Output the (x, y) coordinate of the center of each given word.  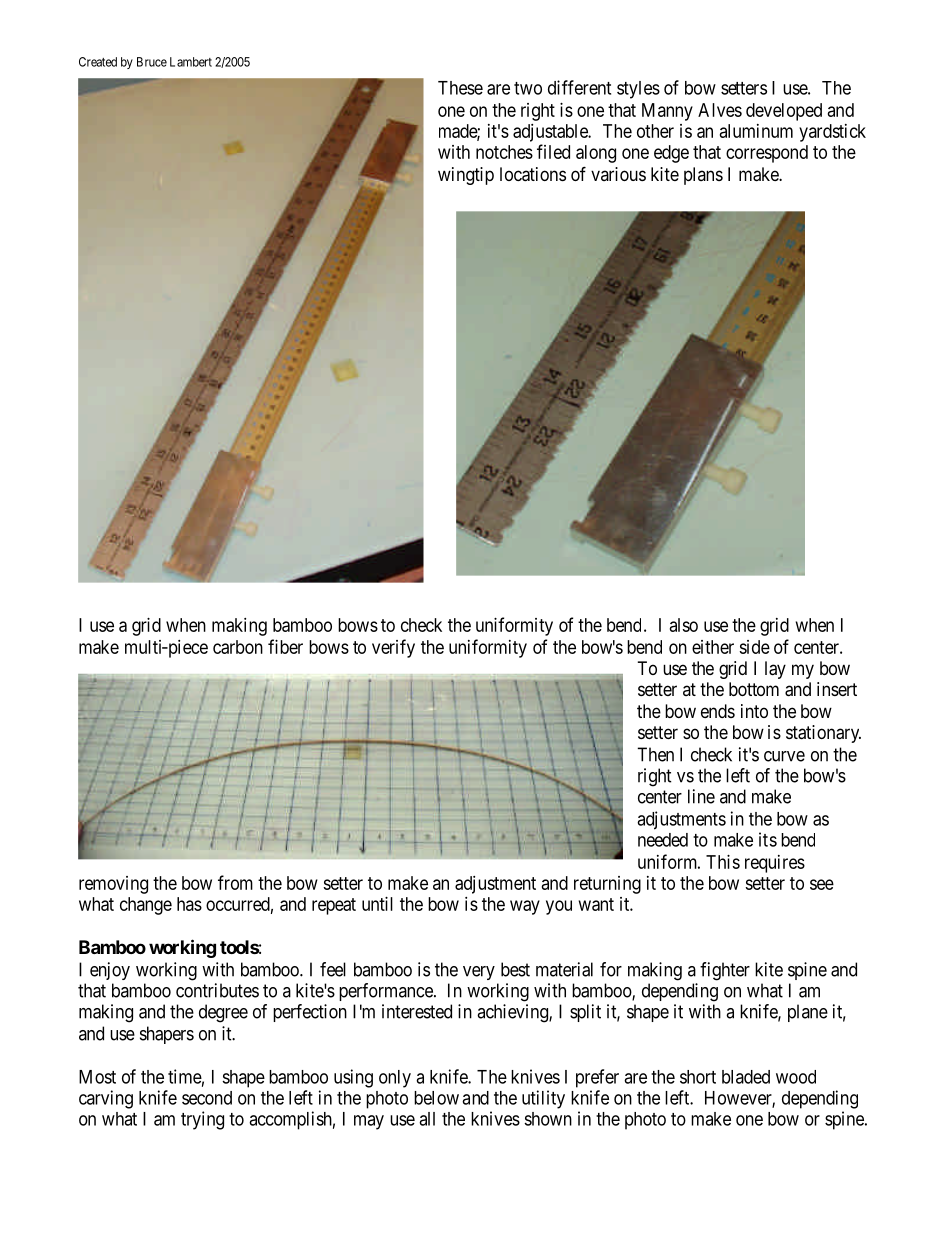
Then (655, 754)
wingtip (466, 176)
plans (703, 176)
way (525, 907)
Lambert (191, 62)
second (207, 1098)
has (189, 904)
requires (775, 864)
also (684, 625)
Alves (720, 110)
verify (393, 648)
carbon (238, 647)
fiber (285, 646)
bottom (754, 689)
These (460, 88)
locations (533, 174)
